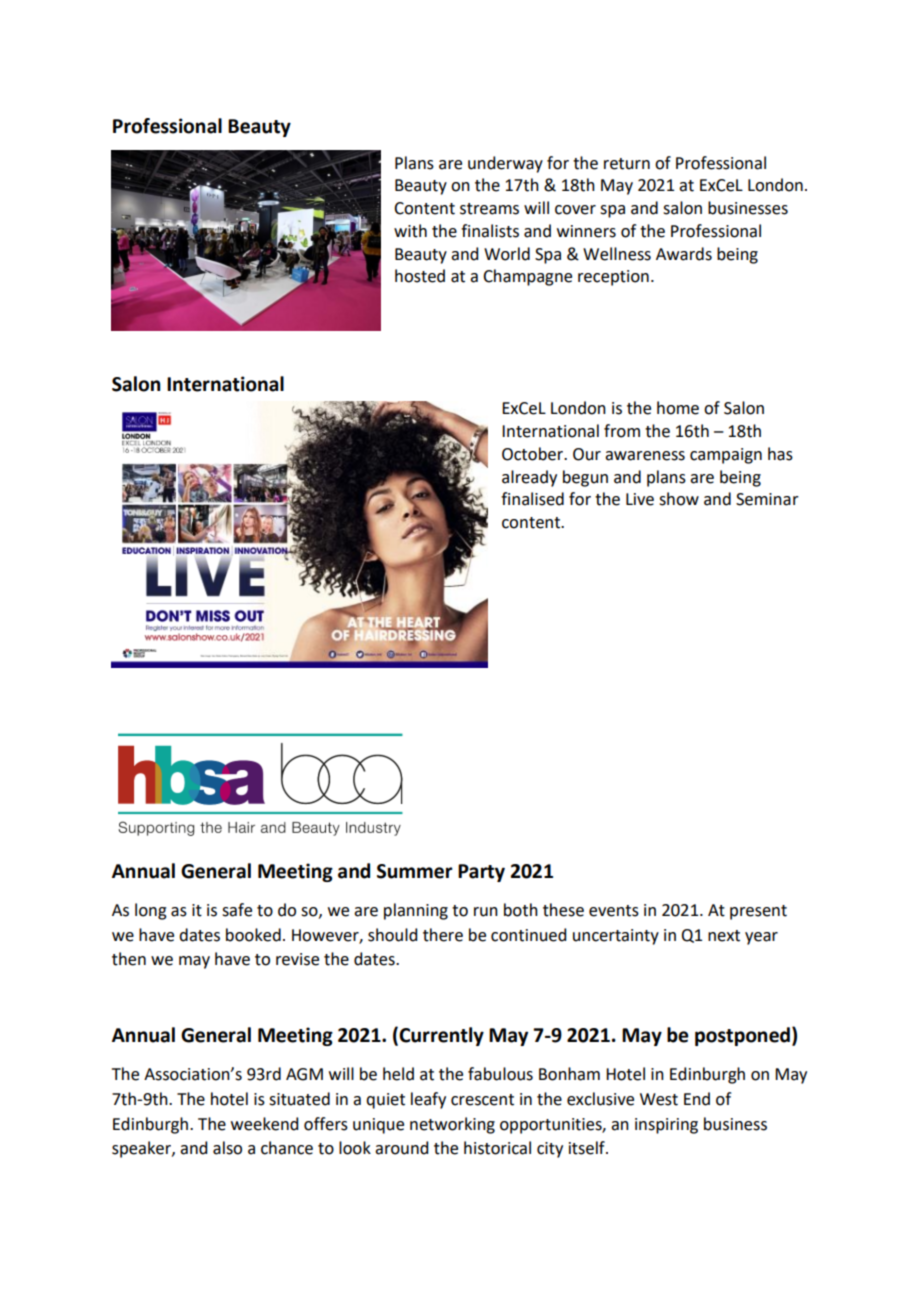  What do you see at coordinates (237, 910) in the screenshot?
I see `safe` at bounding box center [237, 910].
